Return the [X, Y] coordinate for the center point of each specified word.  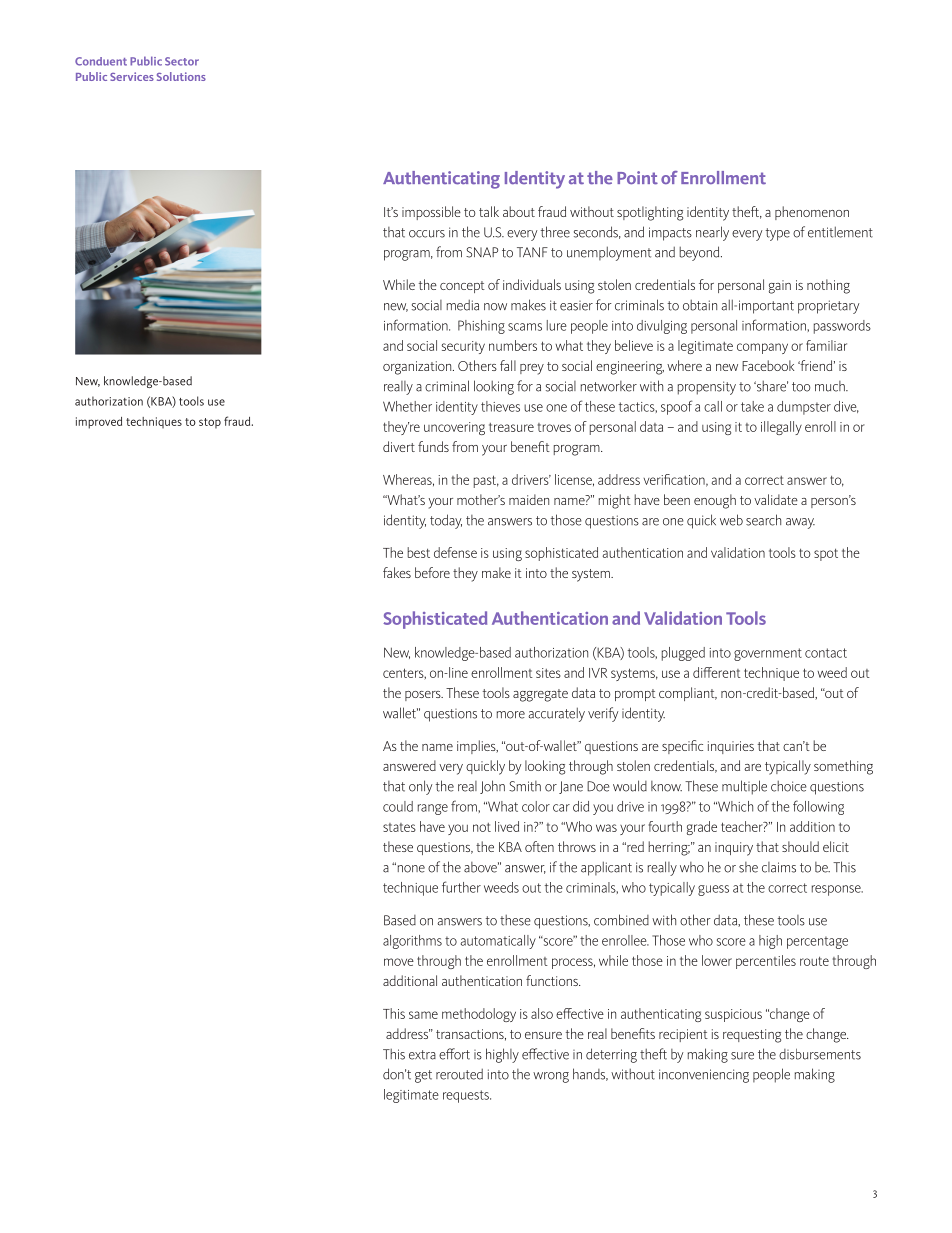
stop [210, 423]
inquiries [731, 747]
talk [489, 211]
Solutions [181, 76]
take [752, 406]
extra [422, 1055]
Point [637, 178]
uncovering [454, 428]
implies [477, 747]
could [398, 806]
